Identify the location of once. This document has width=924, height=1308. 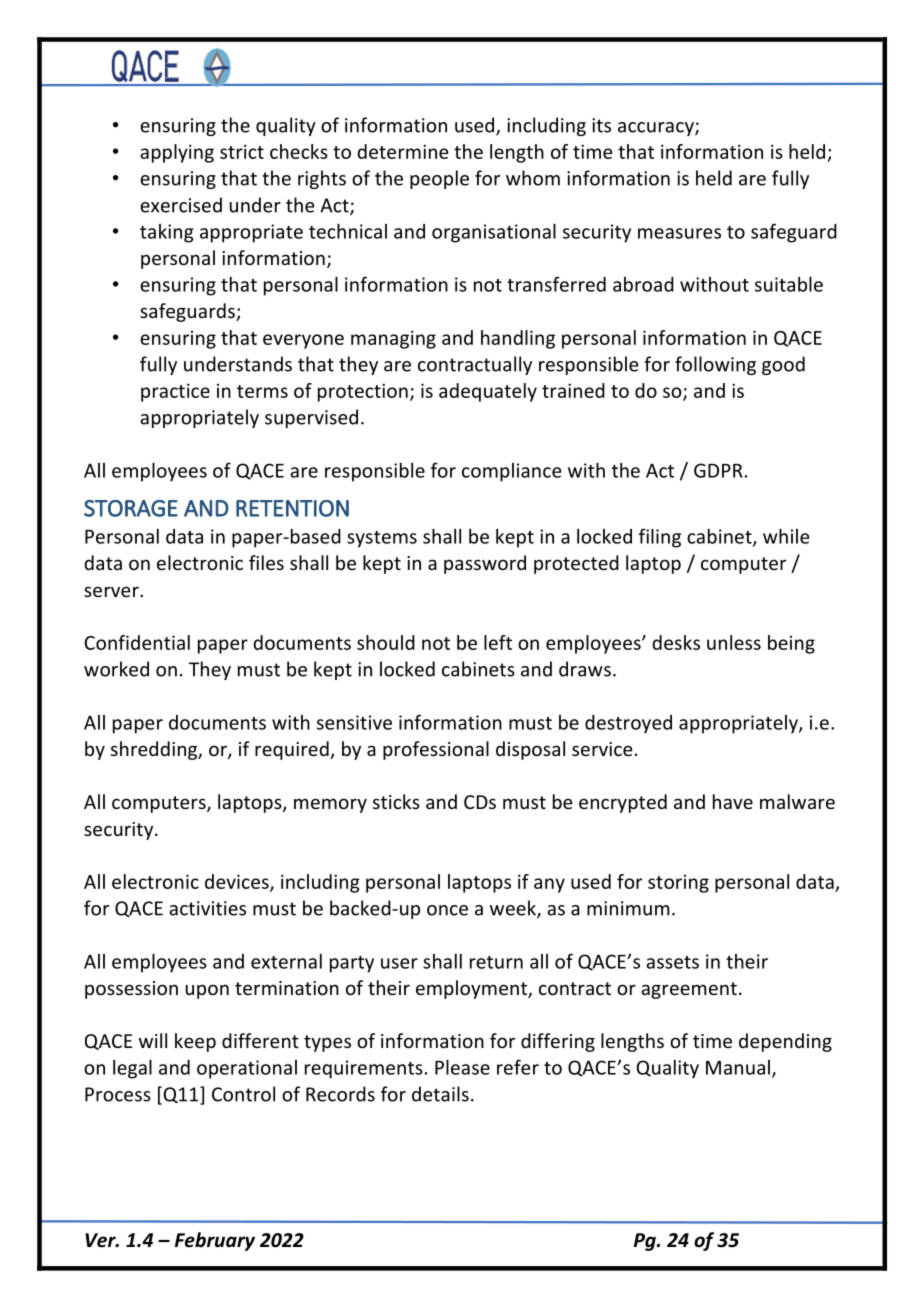
(447, 910).
